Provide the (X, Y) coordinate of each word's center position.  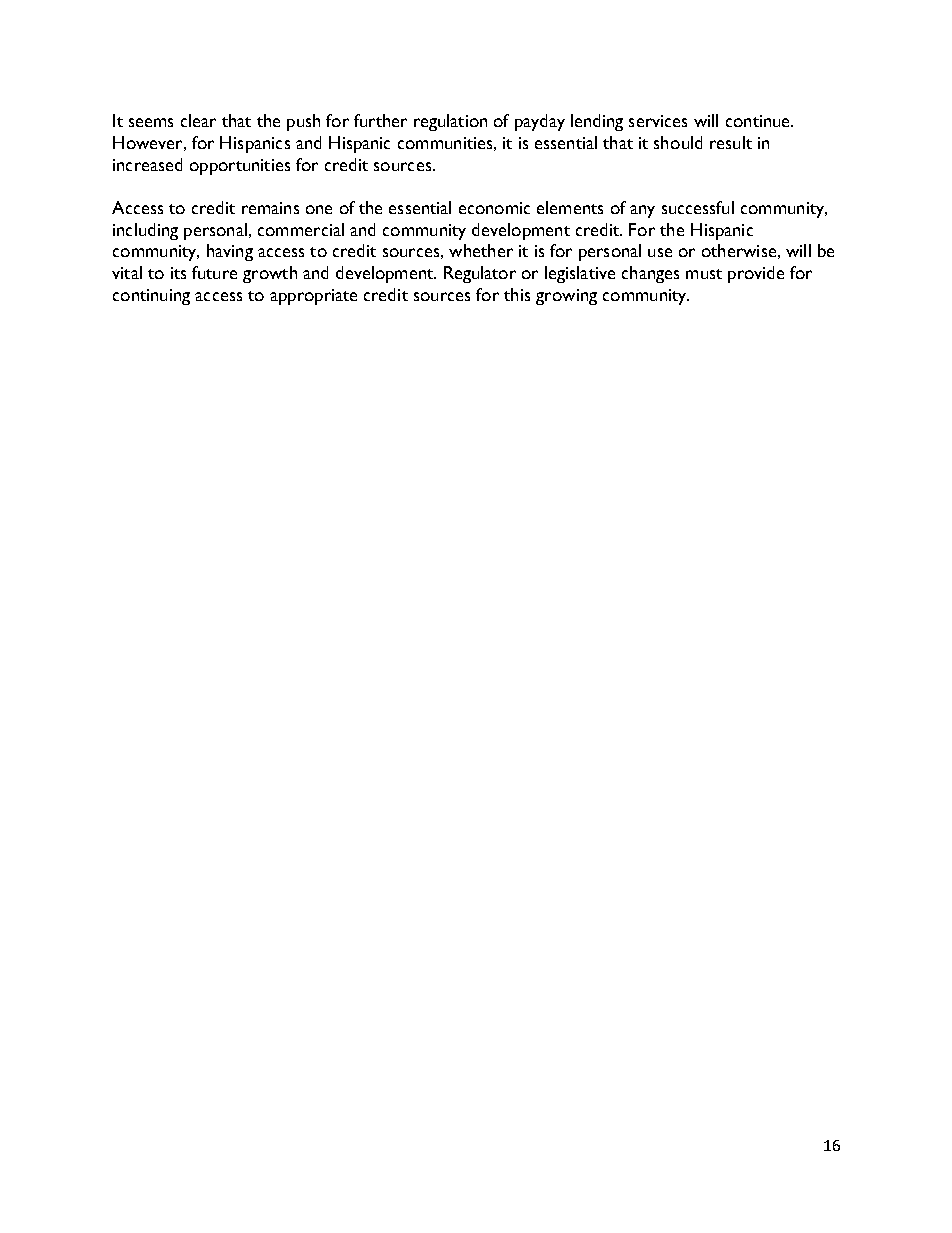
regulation (450, 122)
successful (698, 207)
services (658, 121)
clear (198, 120)
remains (270, 208)
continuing (151, 297)
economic (494, 208)
